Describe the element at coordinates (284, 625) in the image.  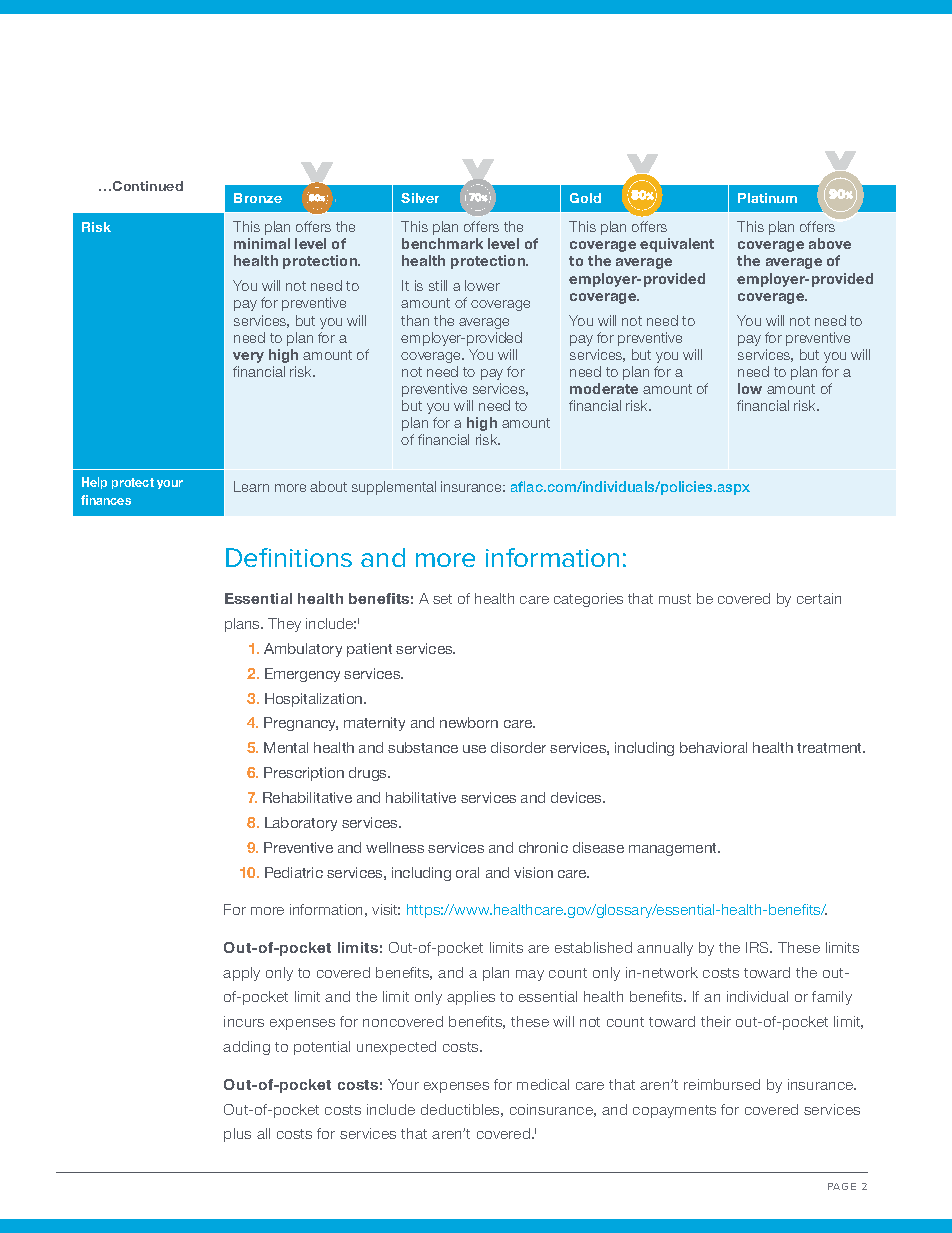
I see `They` at that location.
